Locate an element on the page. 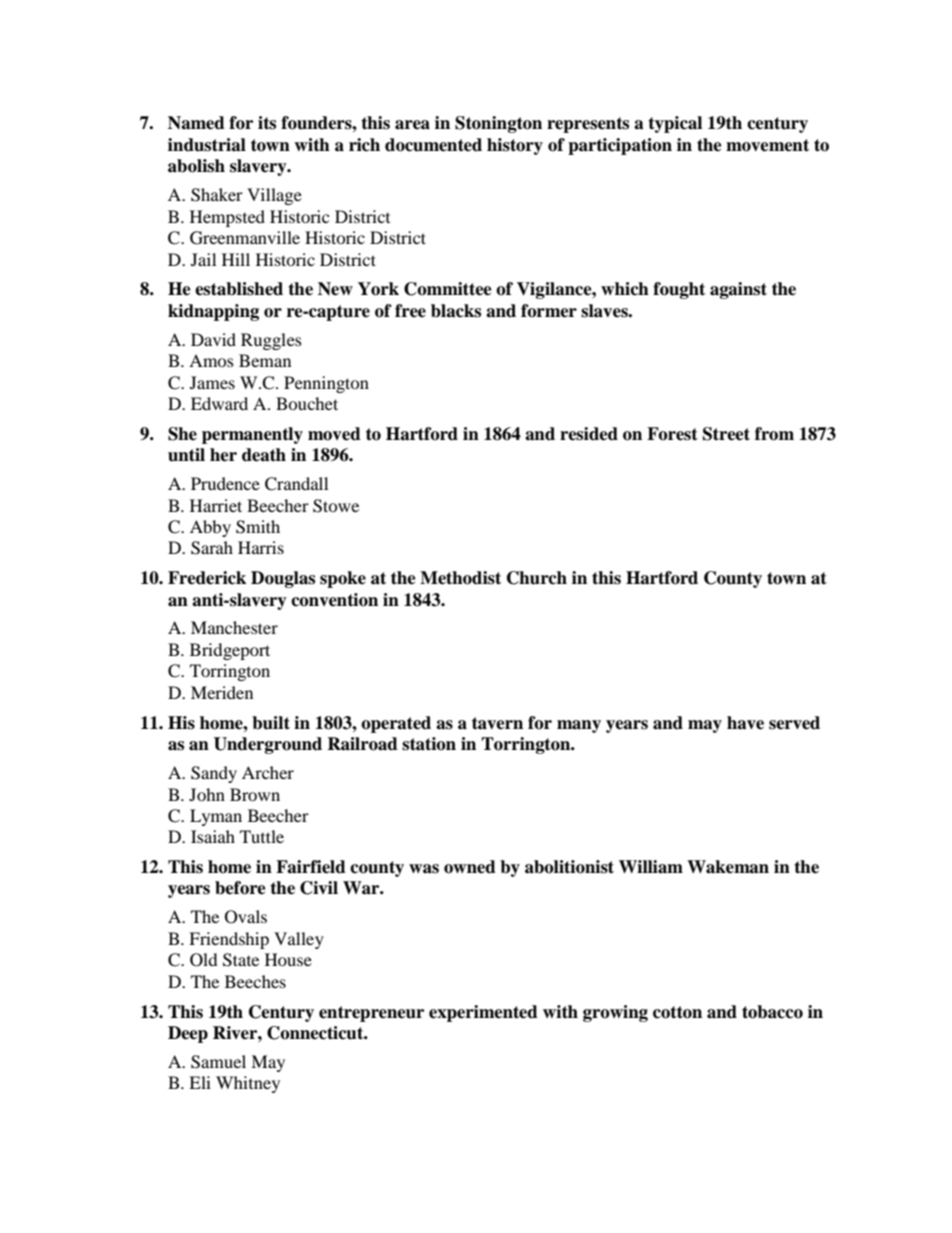  Whitney is located at coordinates (248, 1084).
